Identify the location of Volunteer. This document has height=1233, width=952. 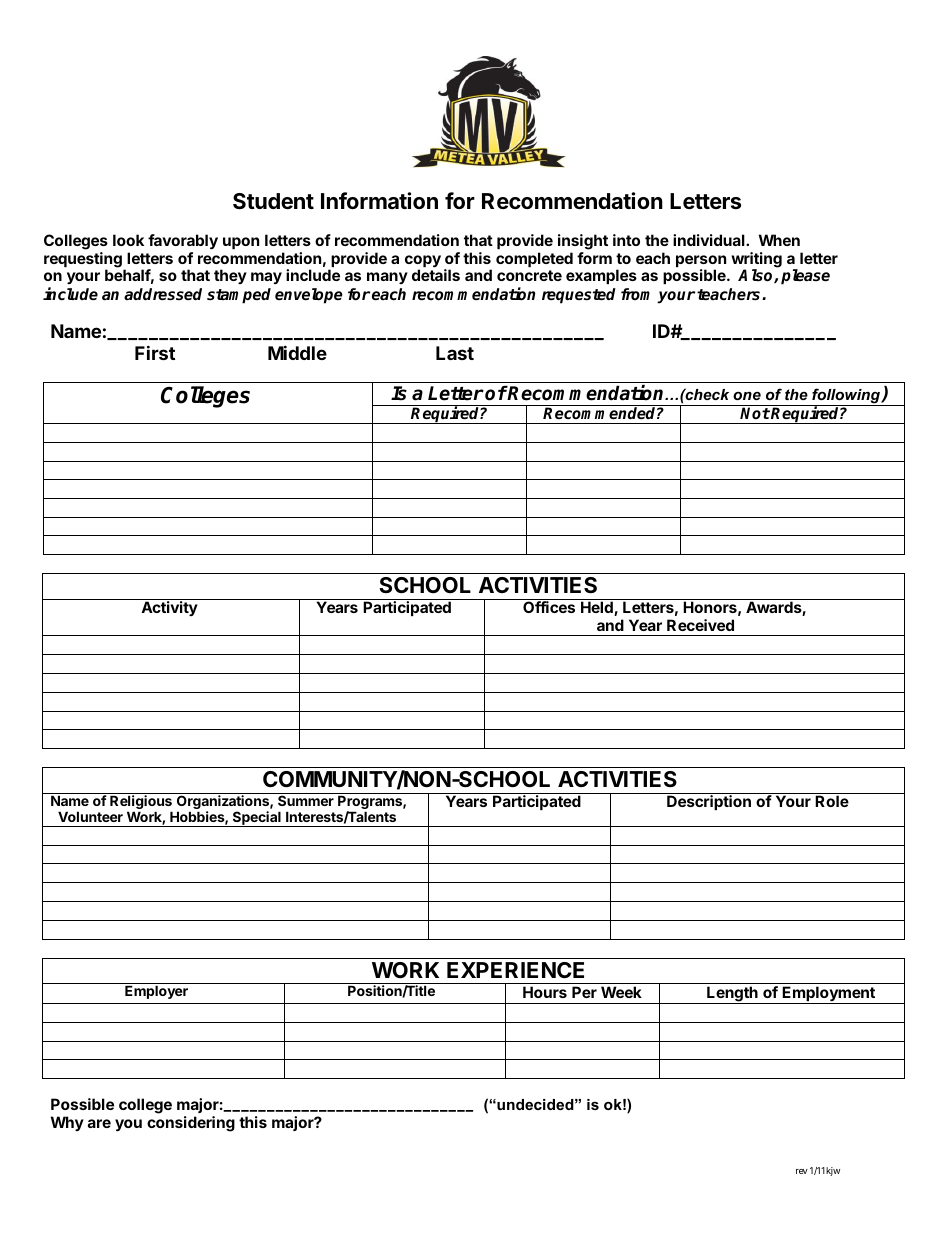
(90, 816).
